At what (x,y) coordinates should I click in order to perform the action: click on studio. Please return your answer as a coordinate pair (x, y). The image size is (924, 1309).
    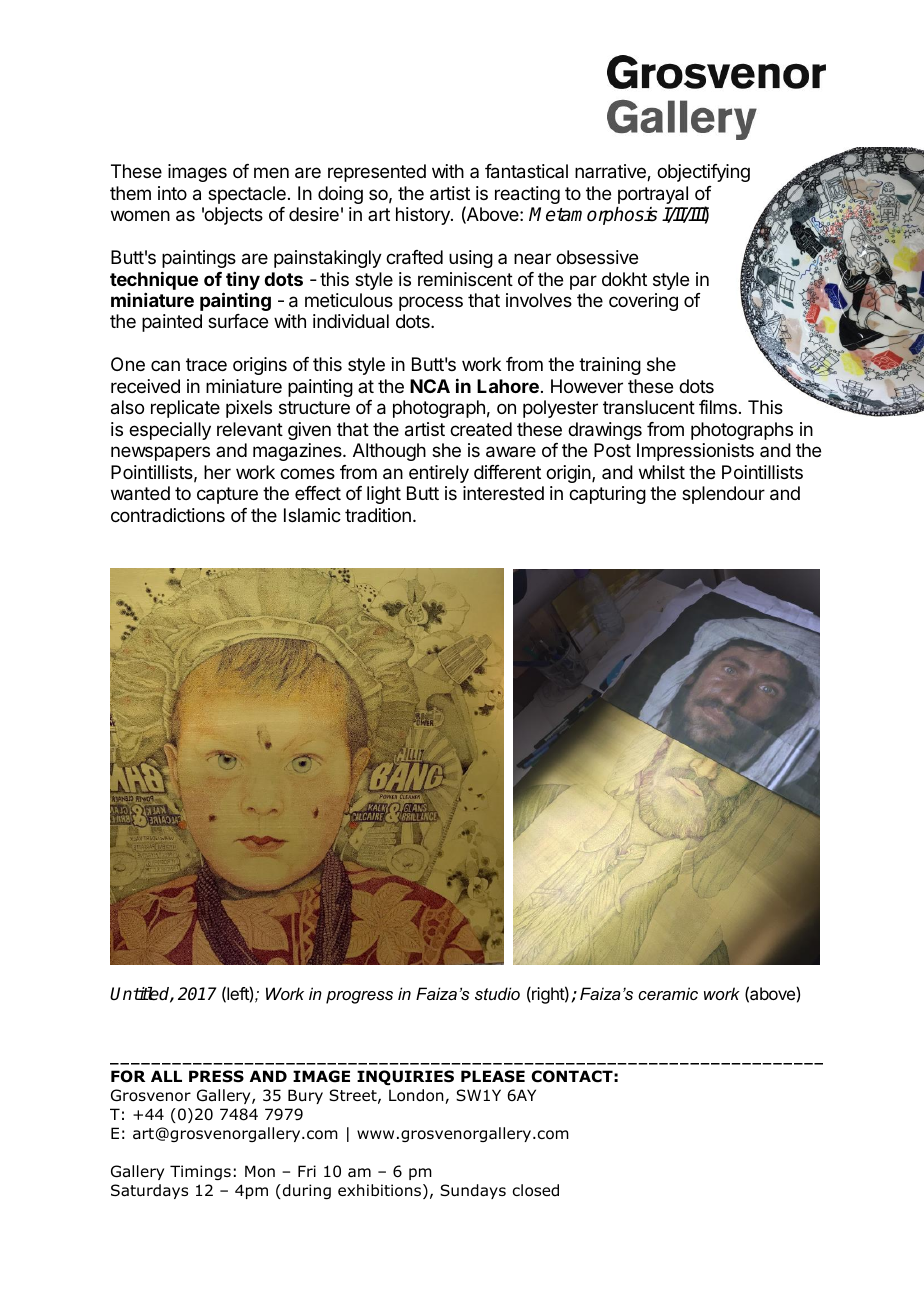
    Looking at the image, I should click on (497, 993).
